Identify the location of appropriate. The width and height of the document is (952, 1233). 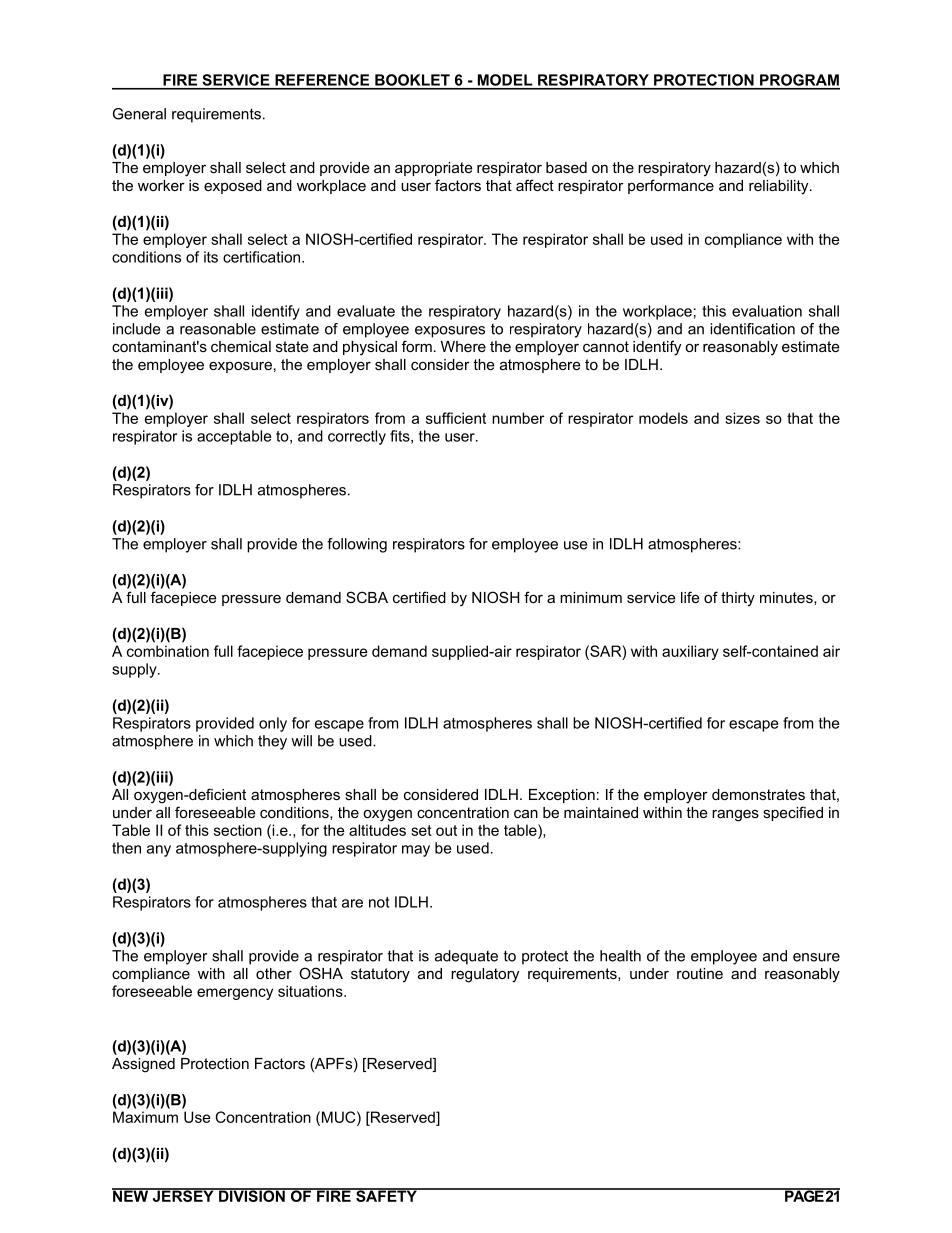
(434, 169).
